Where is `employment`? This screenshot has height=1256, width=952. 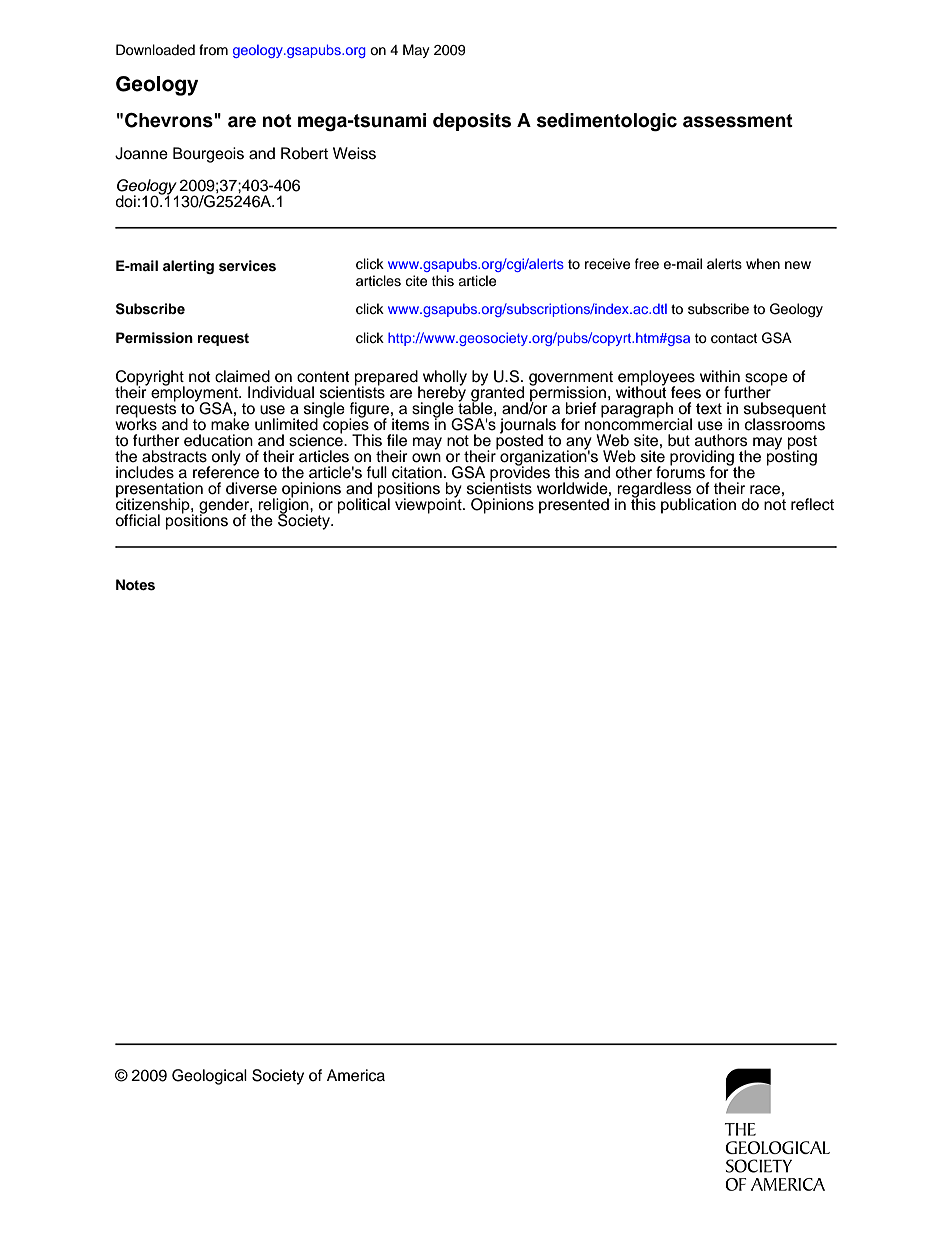 employment is located at coordinates (195, 394).
